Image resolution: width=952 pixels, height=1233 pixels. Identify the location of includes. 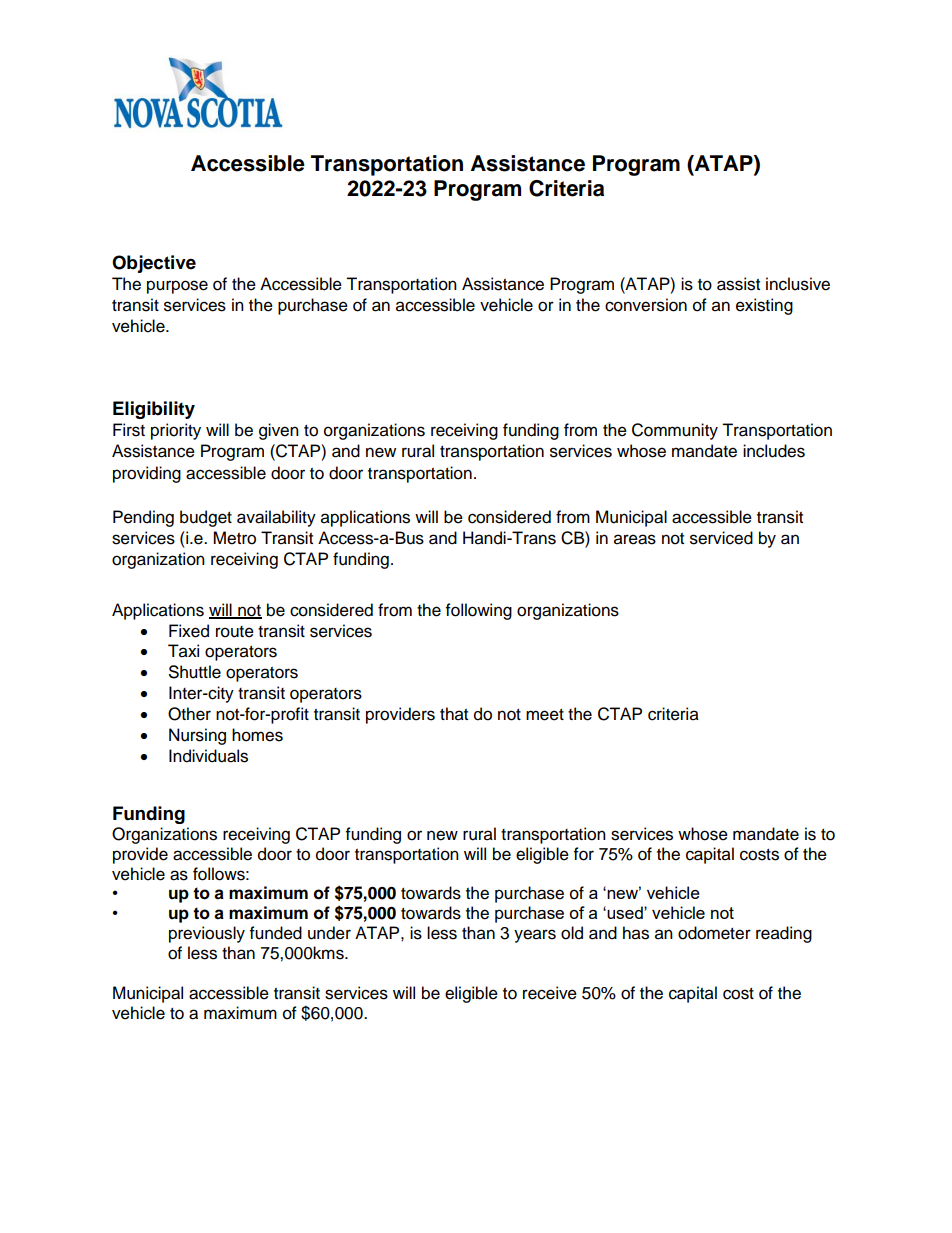
(774, 451).
